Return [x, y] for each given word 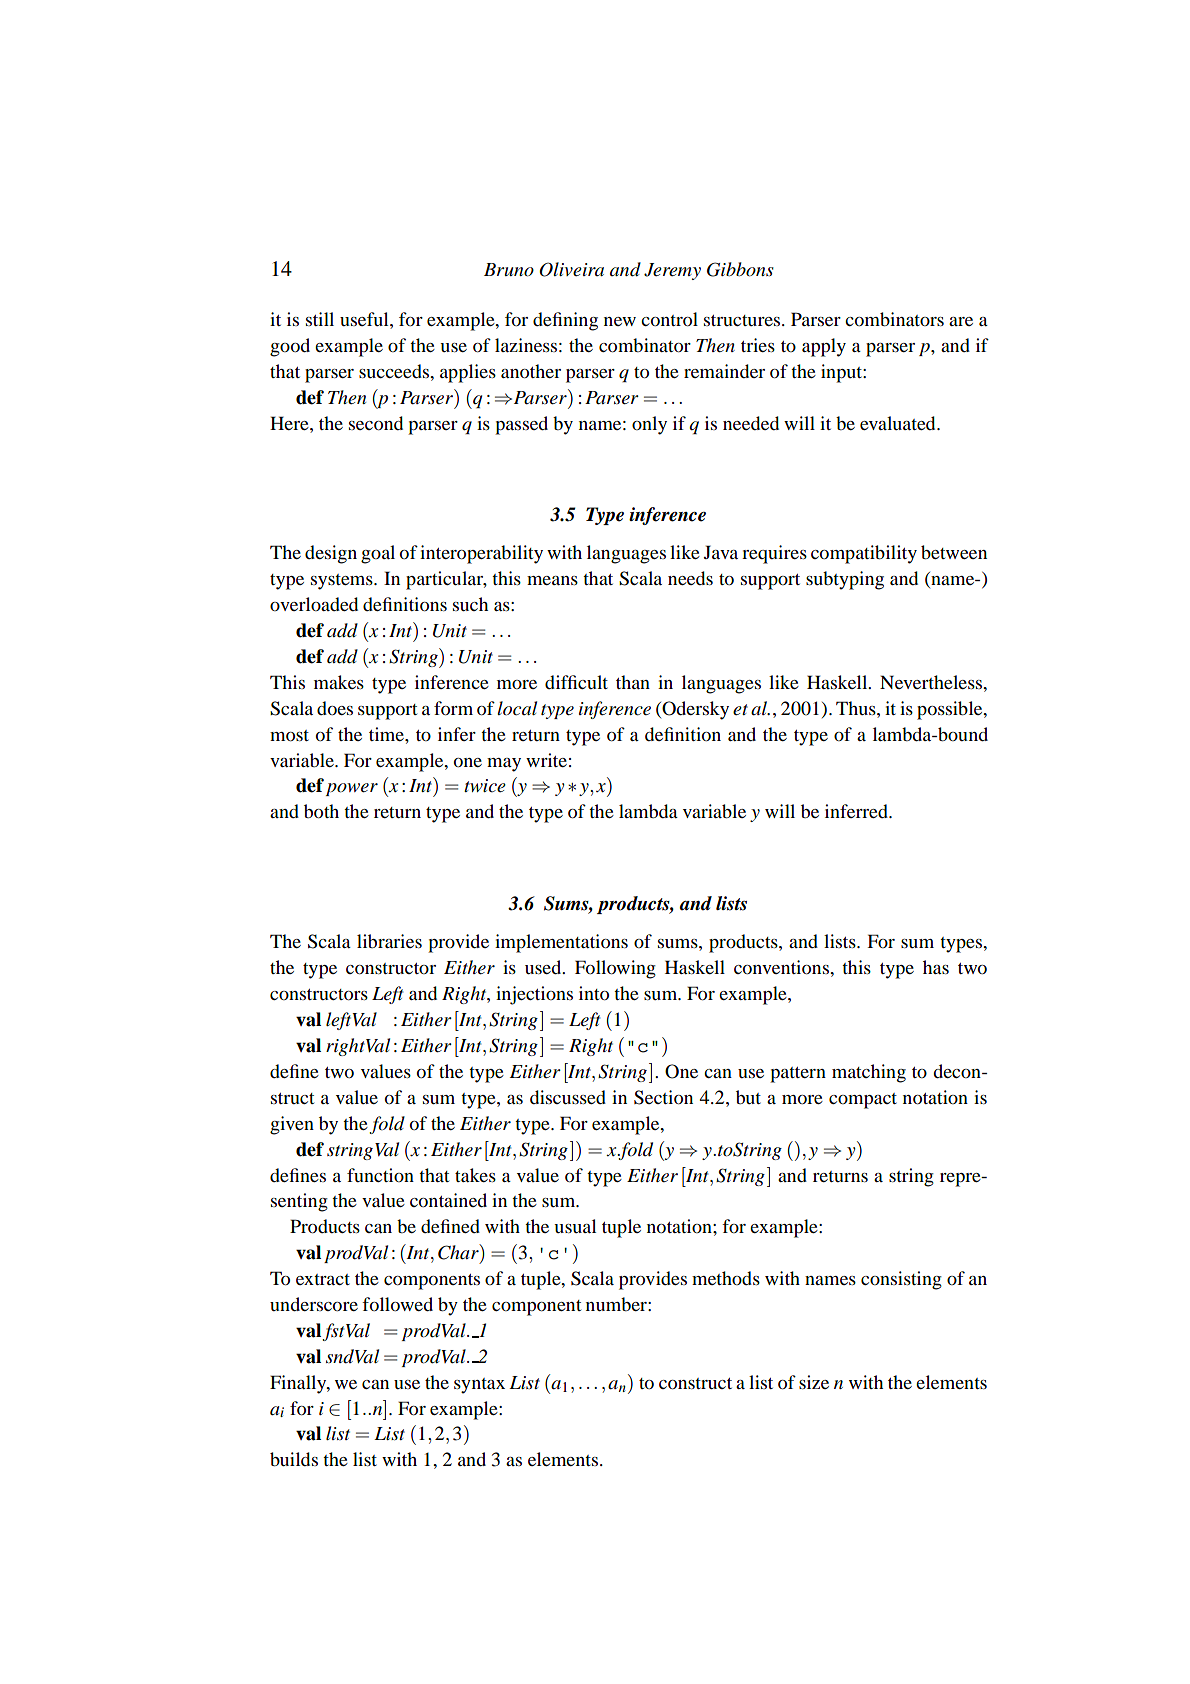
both [321, 811]
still [320, 319]
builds [294, 1459]
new [620, 321]
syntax [479, 1386]
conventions [782, 967]
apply [824, 347]
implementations [561, 943]
